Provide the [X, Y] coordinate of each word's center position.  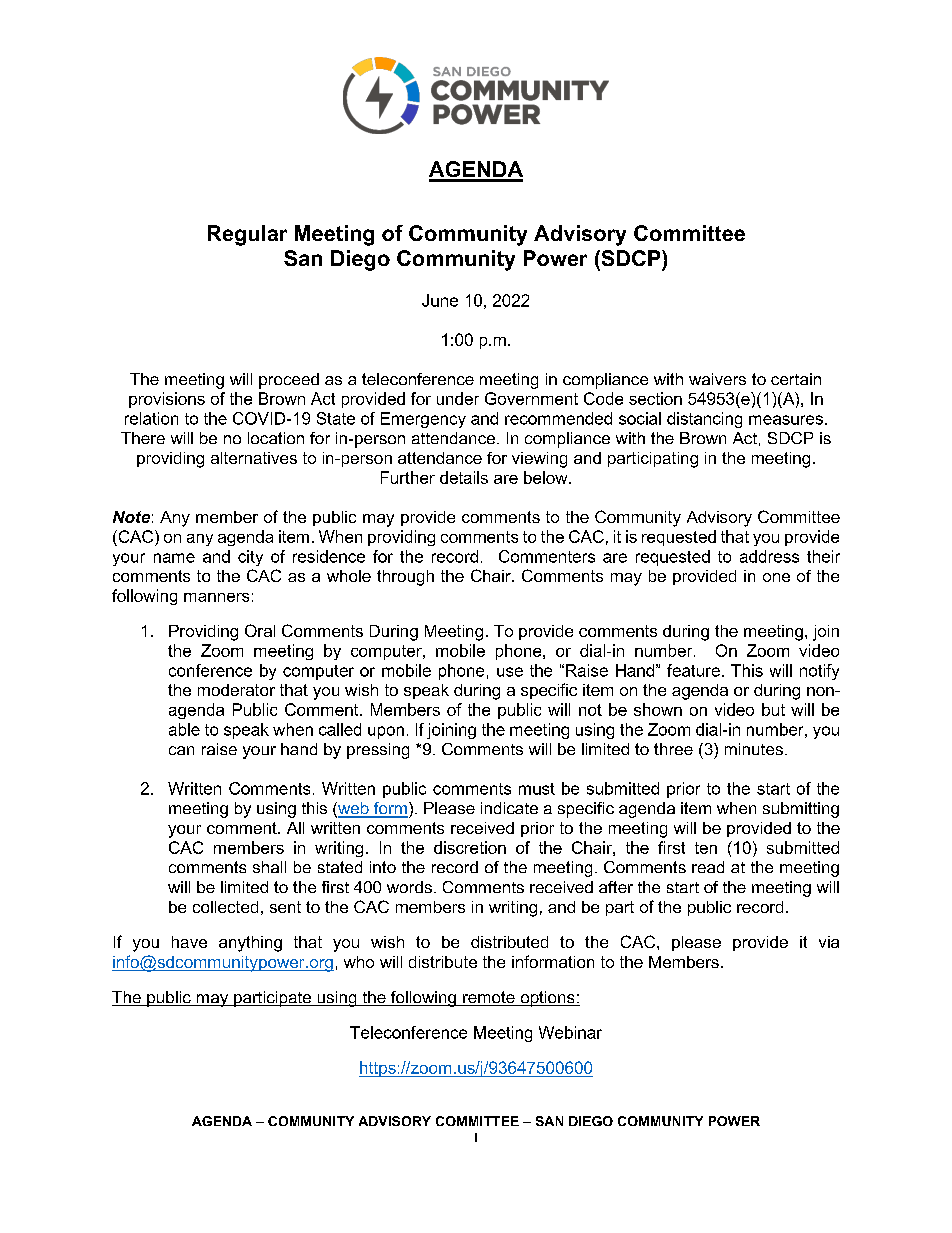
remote [489, 998]
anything [250, 944]
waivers [717, 379]
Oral [260, 630]
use [510, 672]
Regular [247, 235]
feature [693, 670]
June [440, 300]
